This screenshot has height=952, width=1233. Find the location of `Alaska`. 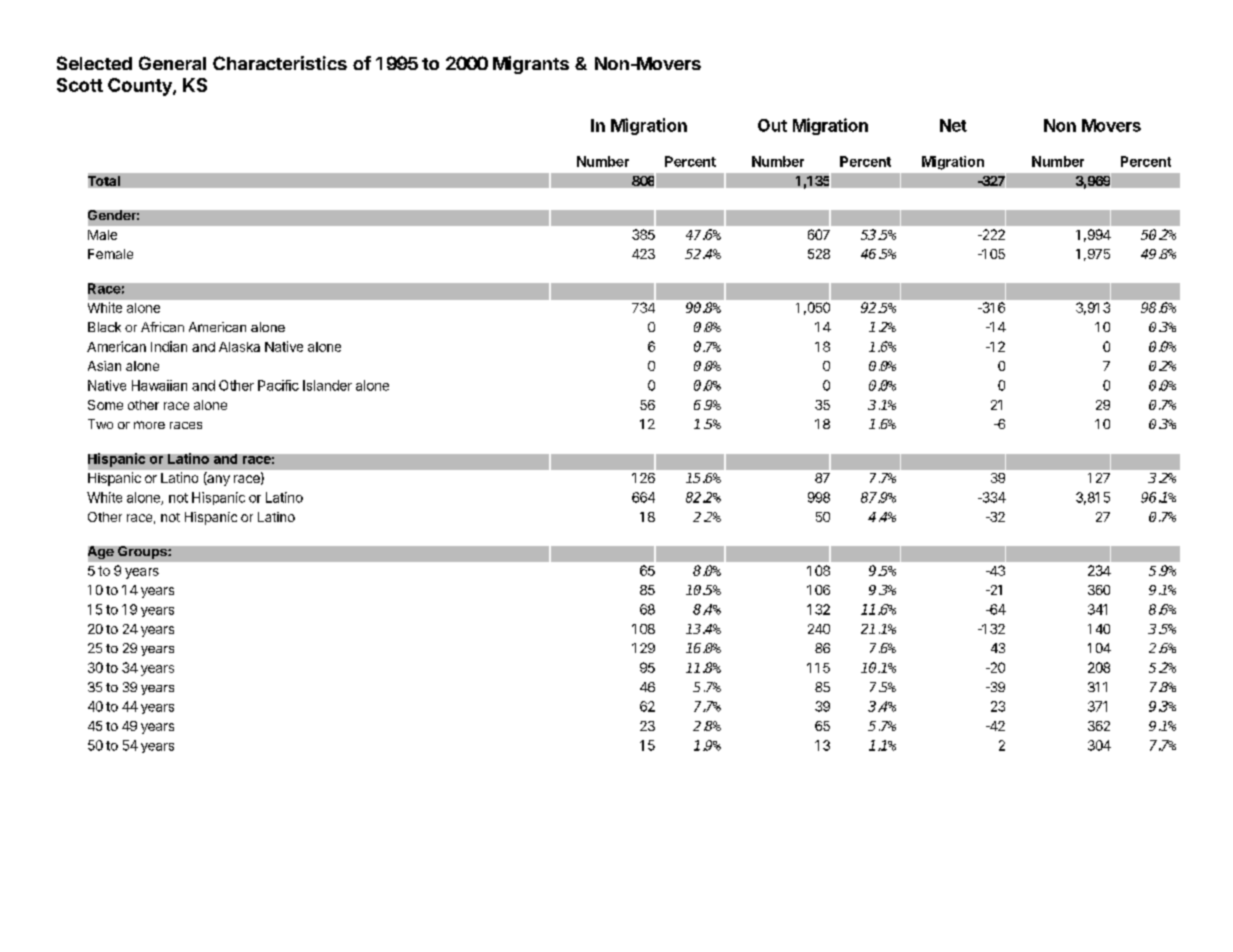

Alaska is located at coordinates (239, 347).
